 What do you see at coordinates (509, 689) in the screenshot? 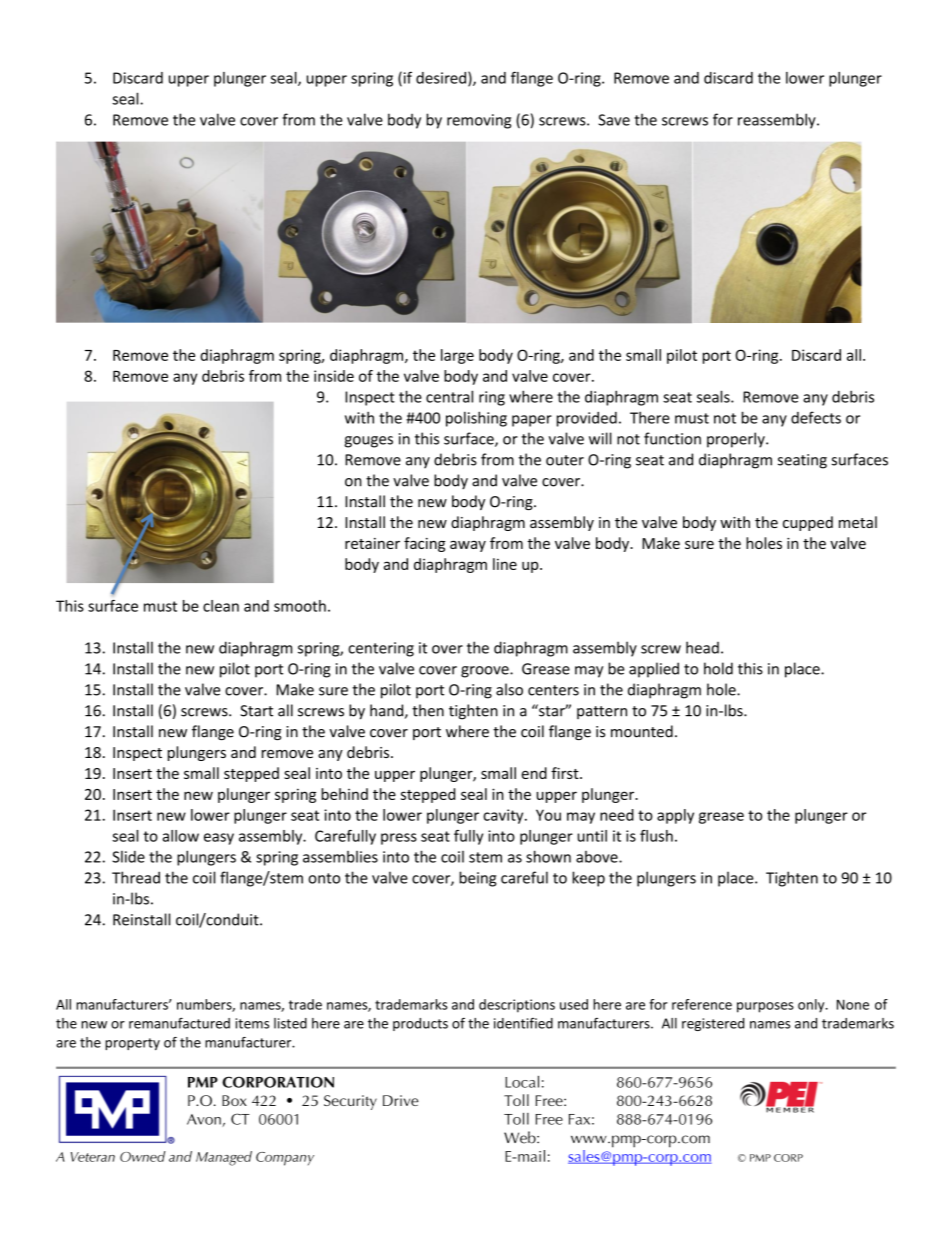
I see `also` at bounding box center [509, 689].
